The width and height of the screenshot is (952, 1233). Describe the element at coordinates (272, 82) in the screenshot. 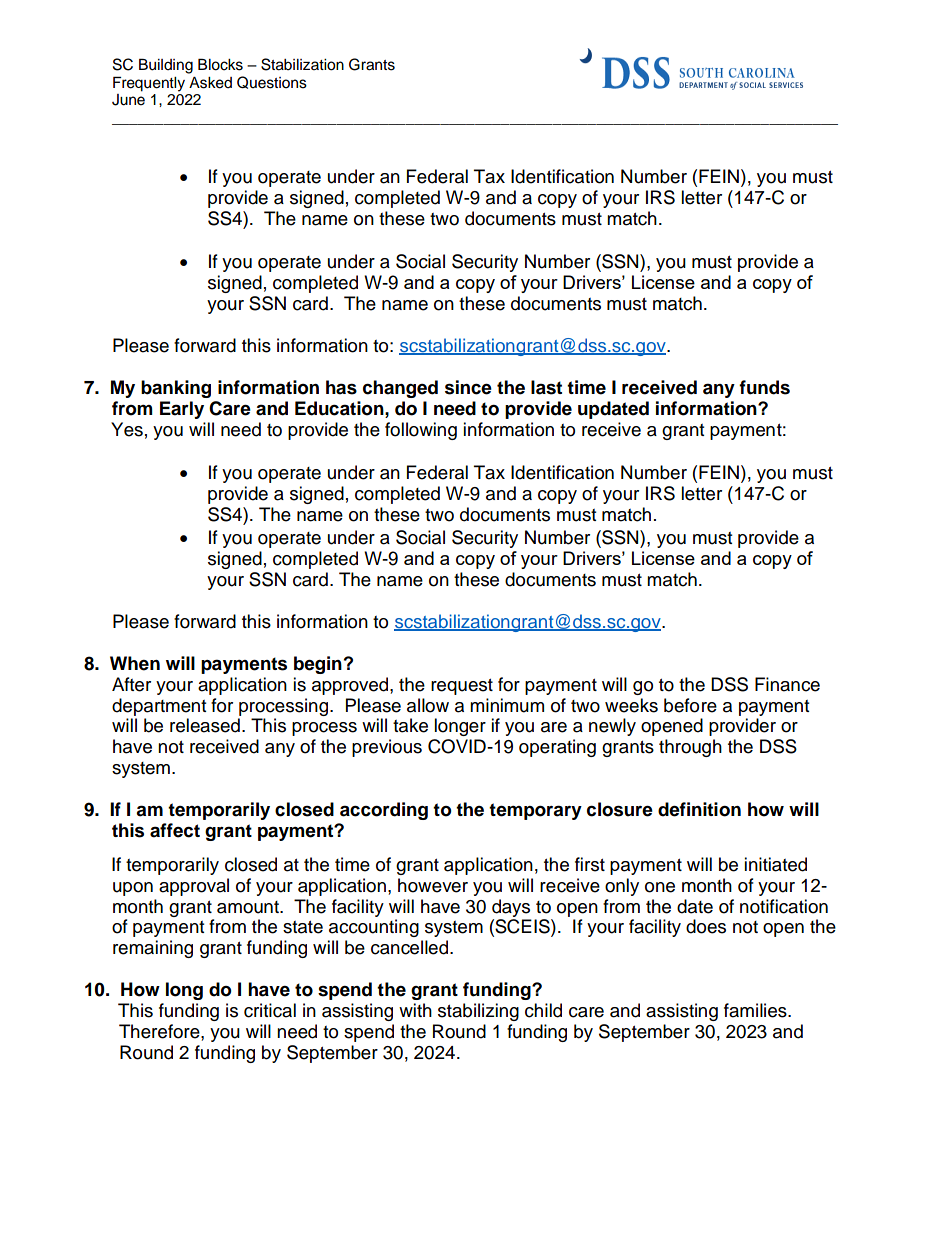

I see `Questions` at that location.
